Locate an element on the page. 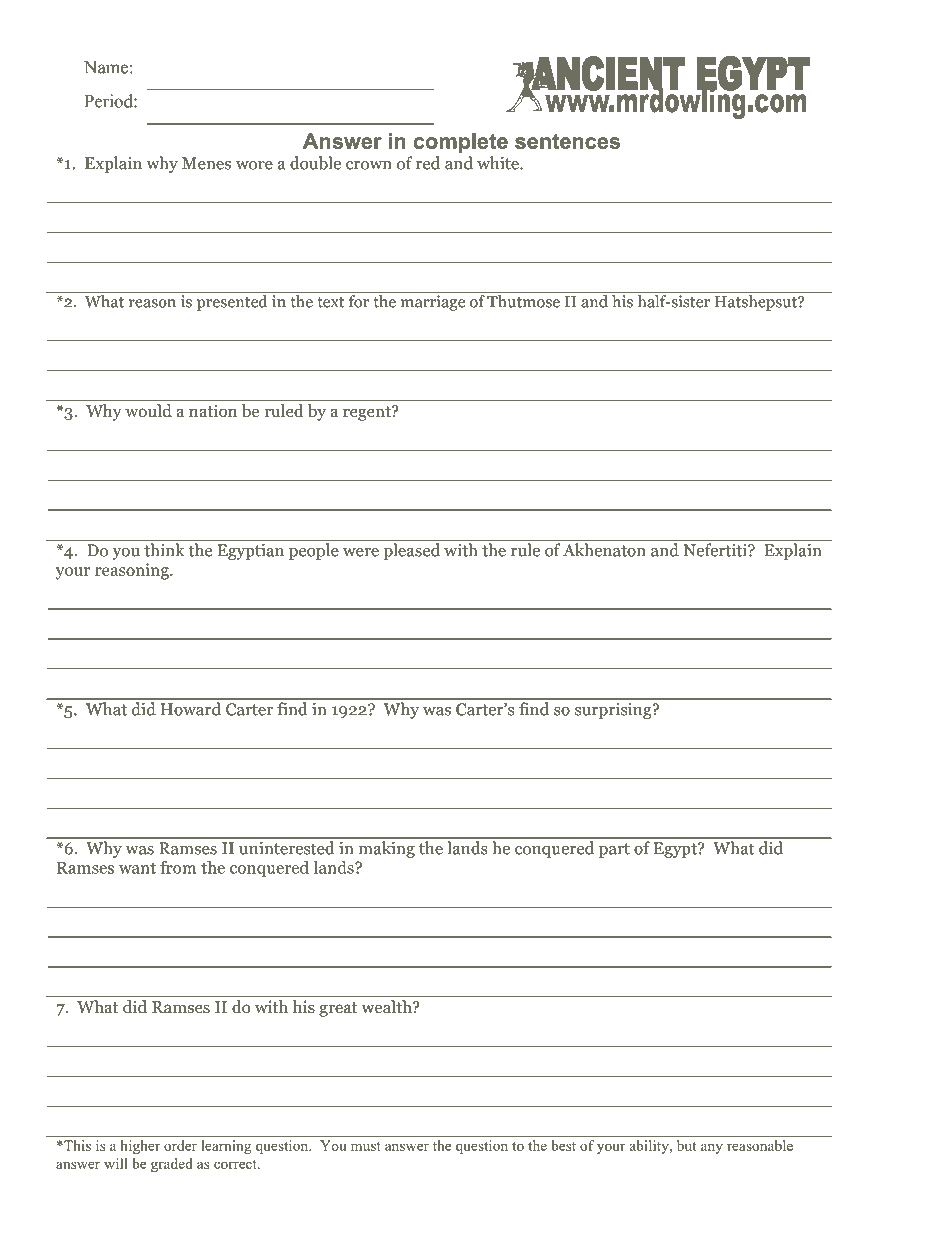 The width and height of the document is (952, 1233). order is located at coordinates (180, 1145).
